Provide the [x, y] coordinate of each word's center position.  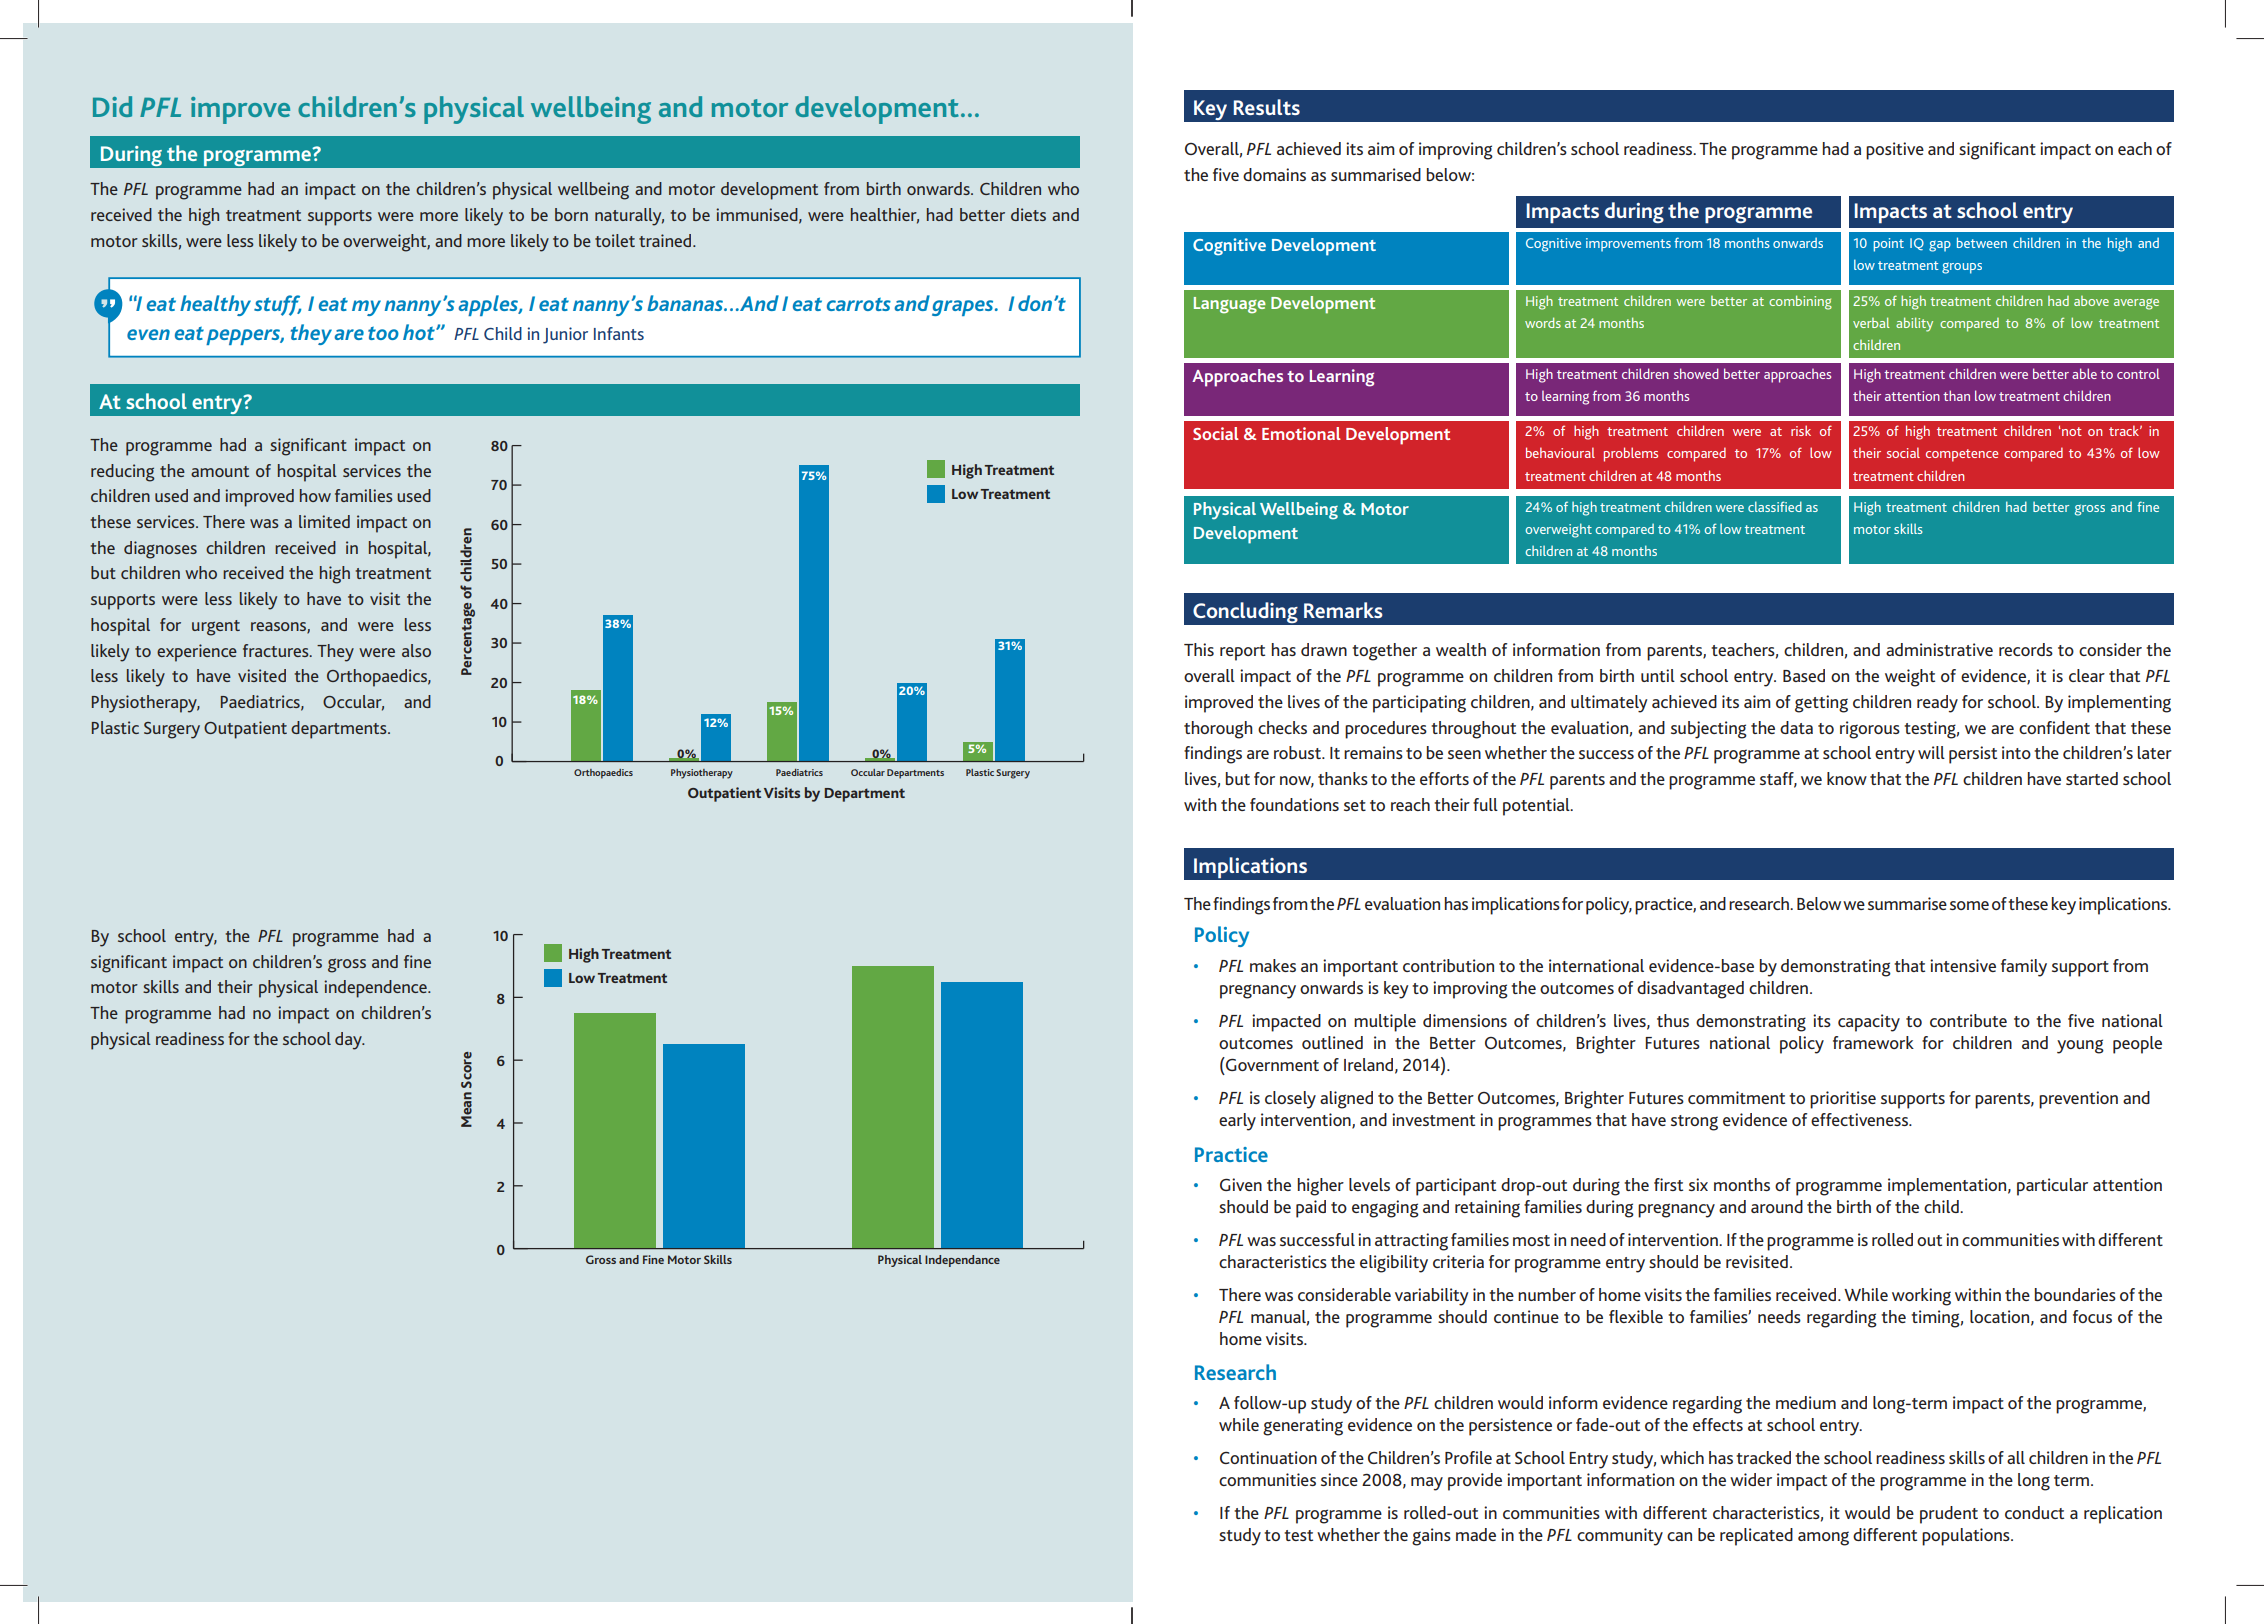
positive [1895, 151]
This [1199, 649]
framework [1873, 1042]
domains [1274, 174]
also [416, 650]
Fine [653, 1259]
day [349, 1041]
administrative [1939, 649]
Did [112, 106]
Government [1271, 1064]
